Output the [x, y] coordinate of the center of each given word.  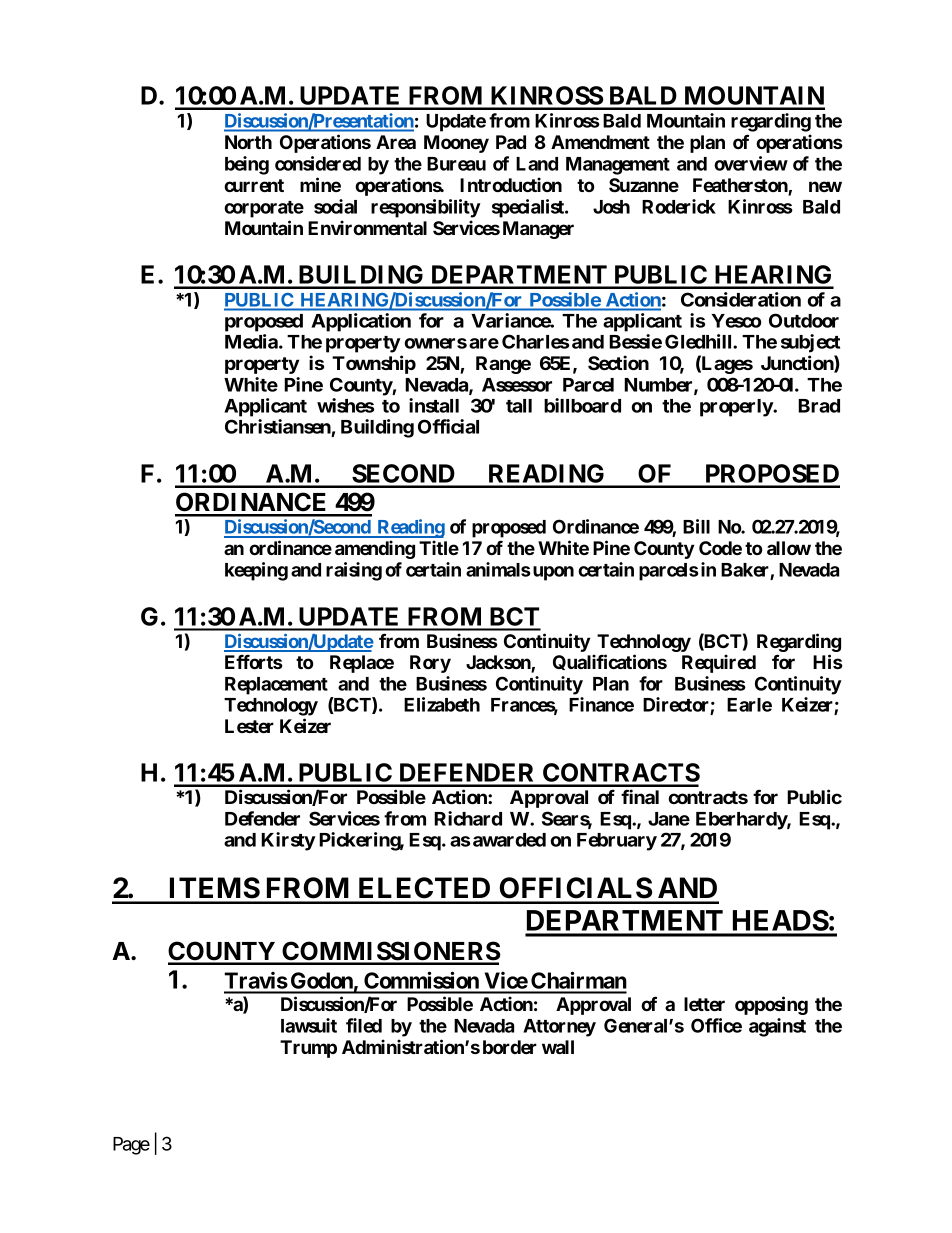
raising [354, 571]
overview [751, 163]
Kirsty [288, 841]
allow [789, 548]
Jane [669, 819]
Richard [468, 818]
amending [375, 549]
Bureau [456, 164]
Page [131, 1146]
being [247, 165]
